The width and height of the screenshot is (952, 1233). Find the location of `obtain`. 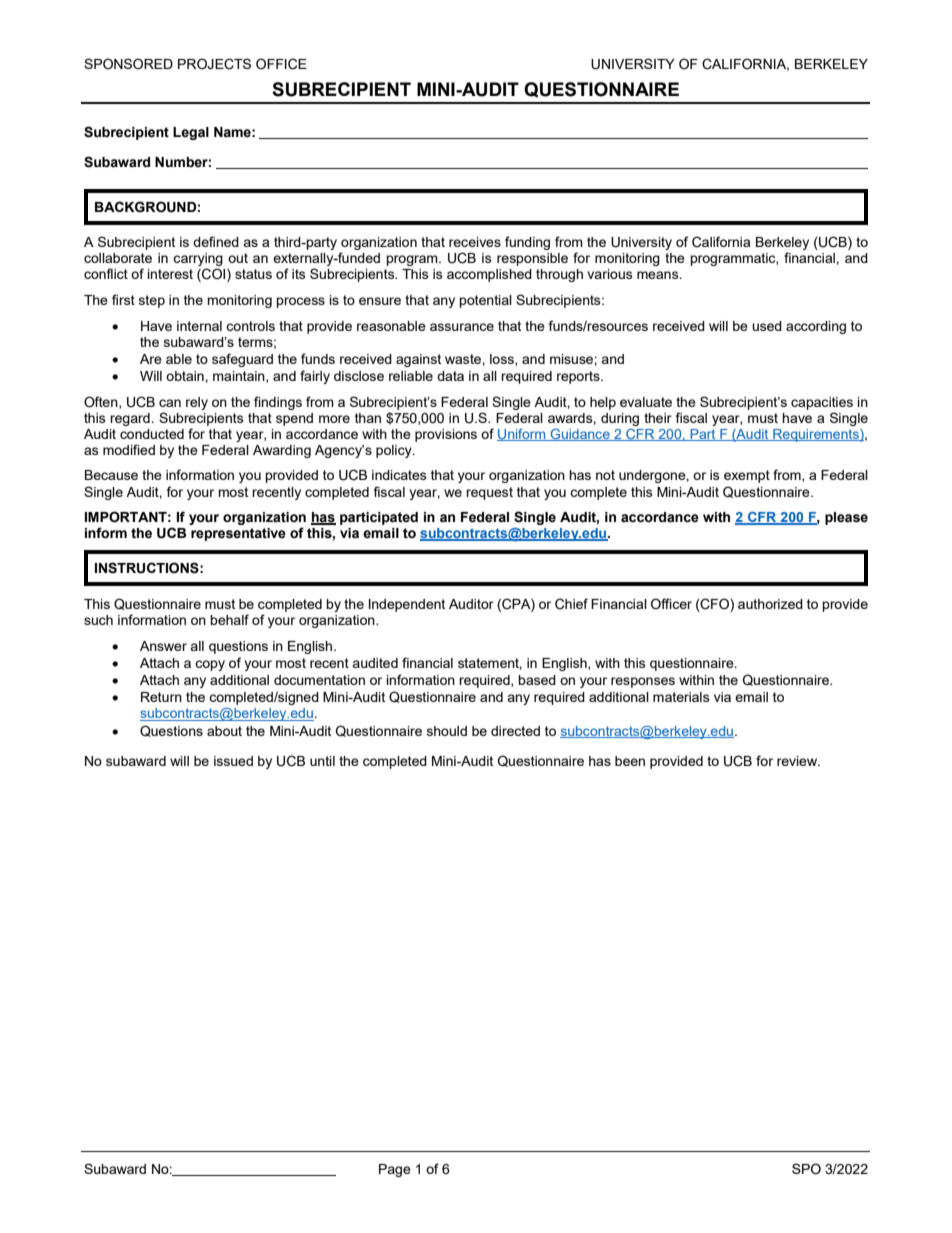

obtain is located at coordinates (186, 376).
